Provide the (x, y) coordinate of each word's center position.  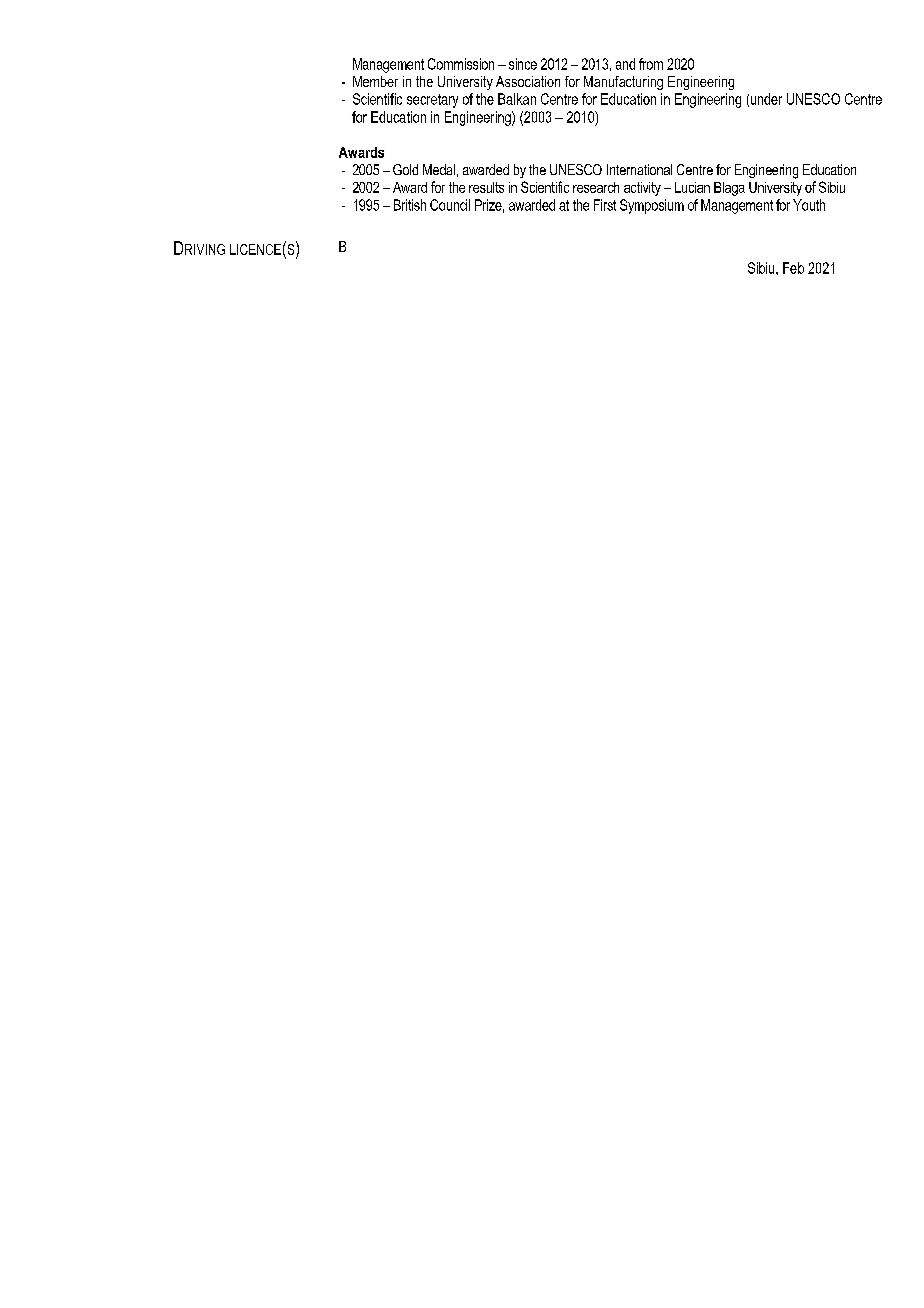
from (651, 64)
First (605, 205)
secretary (432, 101)
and (625, 64)
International (639, 169)
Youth (809, 205)
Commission (461, 64)
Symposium (652, 206)
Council (450, 205)
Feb (793, 268)
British (410, 205)
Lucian (692, 187)
